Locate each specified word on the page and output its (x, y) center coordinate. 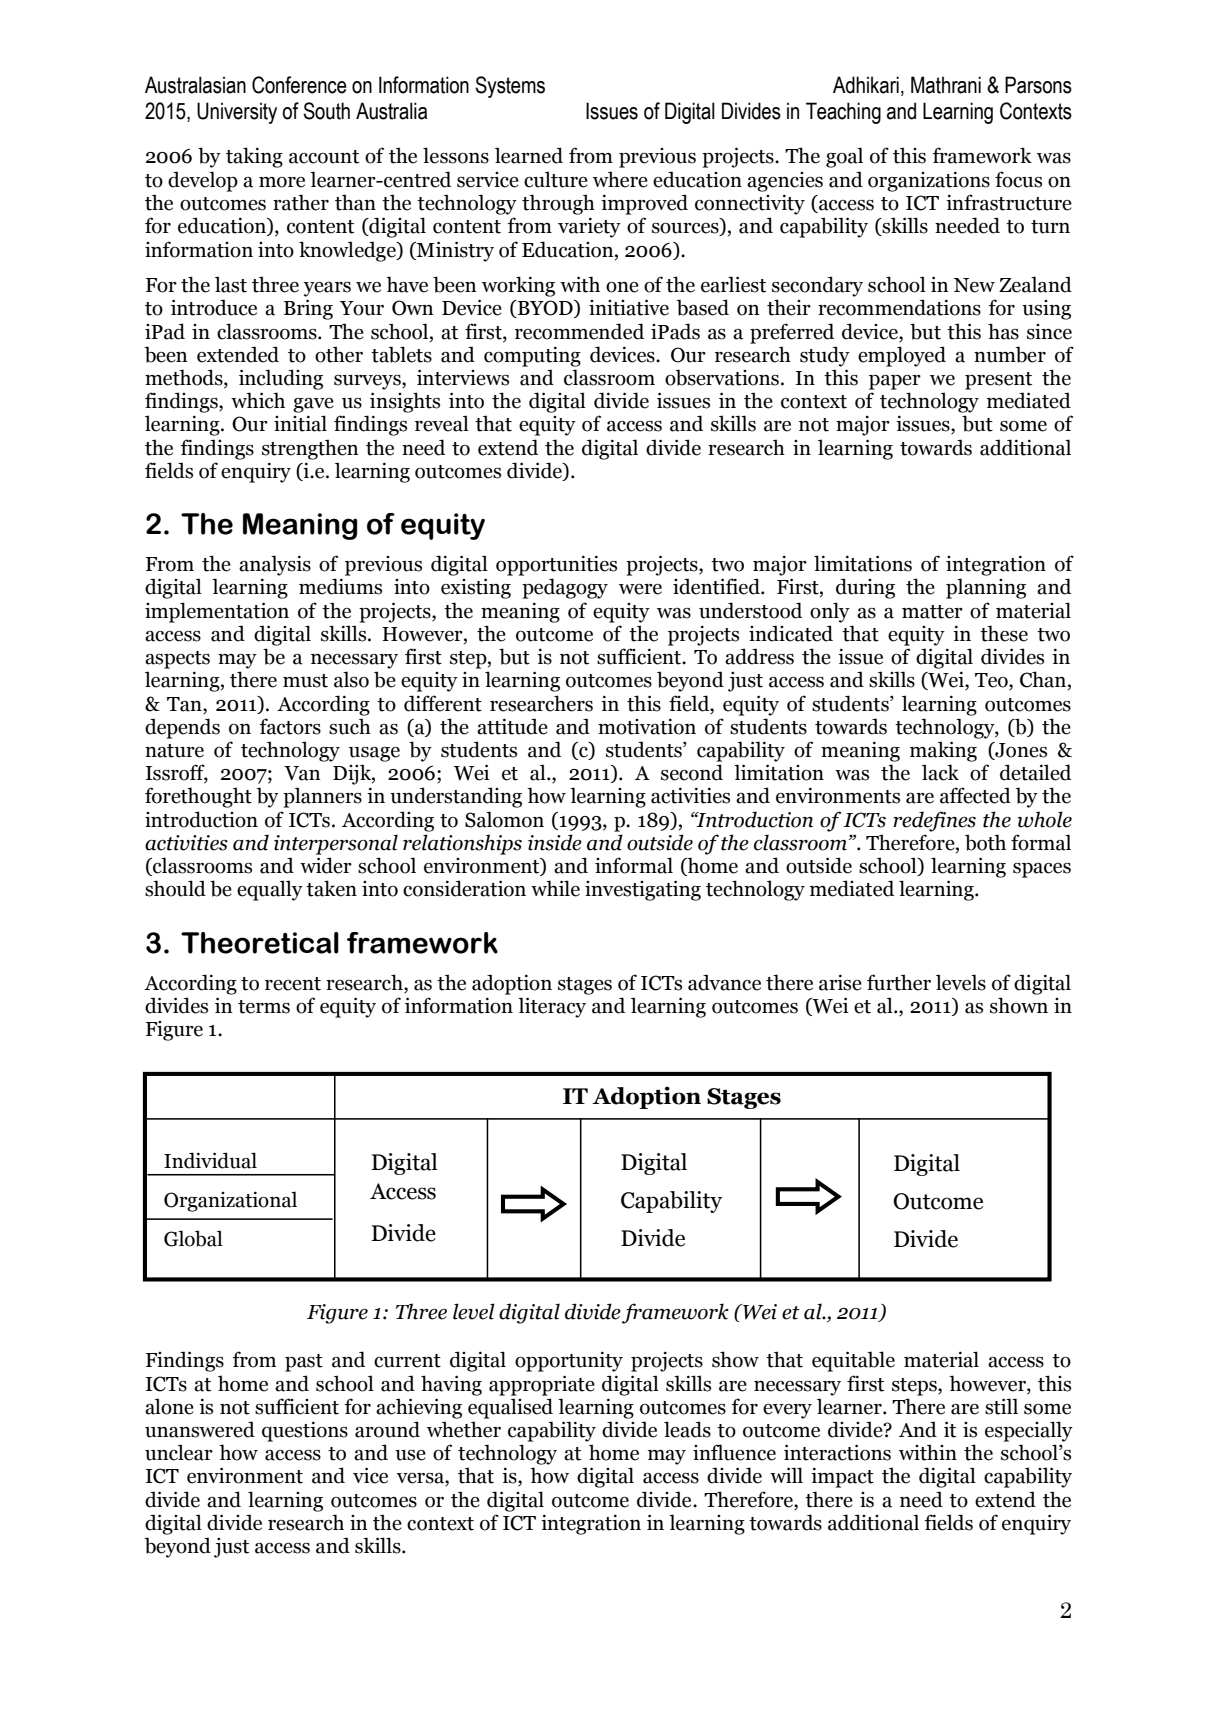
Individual (210, 1160)
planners (322, 797)
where (620, 179)
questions (305, 1431)
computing (532, 356)
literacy (552, 1007)
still (1001, 1406)
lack (940, 772)
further (899, 982)
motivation (647, 726)
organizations (929, 181)
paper (895, 382)
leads (687, 1429)
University (237, 113)
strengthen (310, 449)
